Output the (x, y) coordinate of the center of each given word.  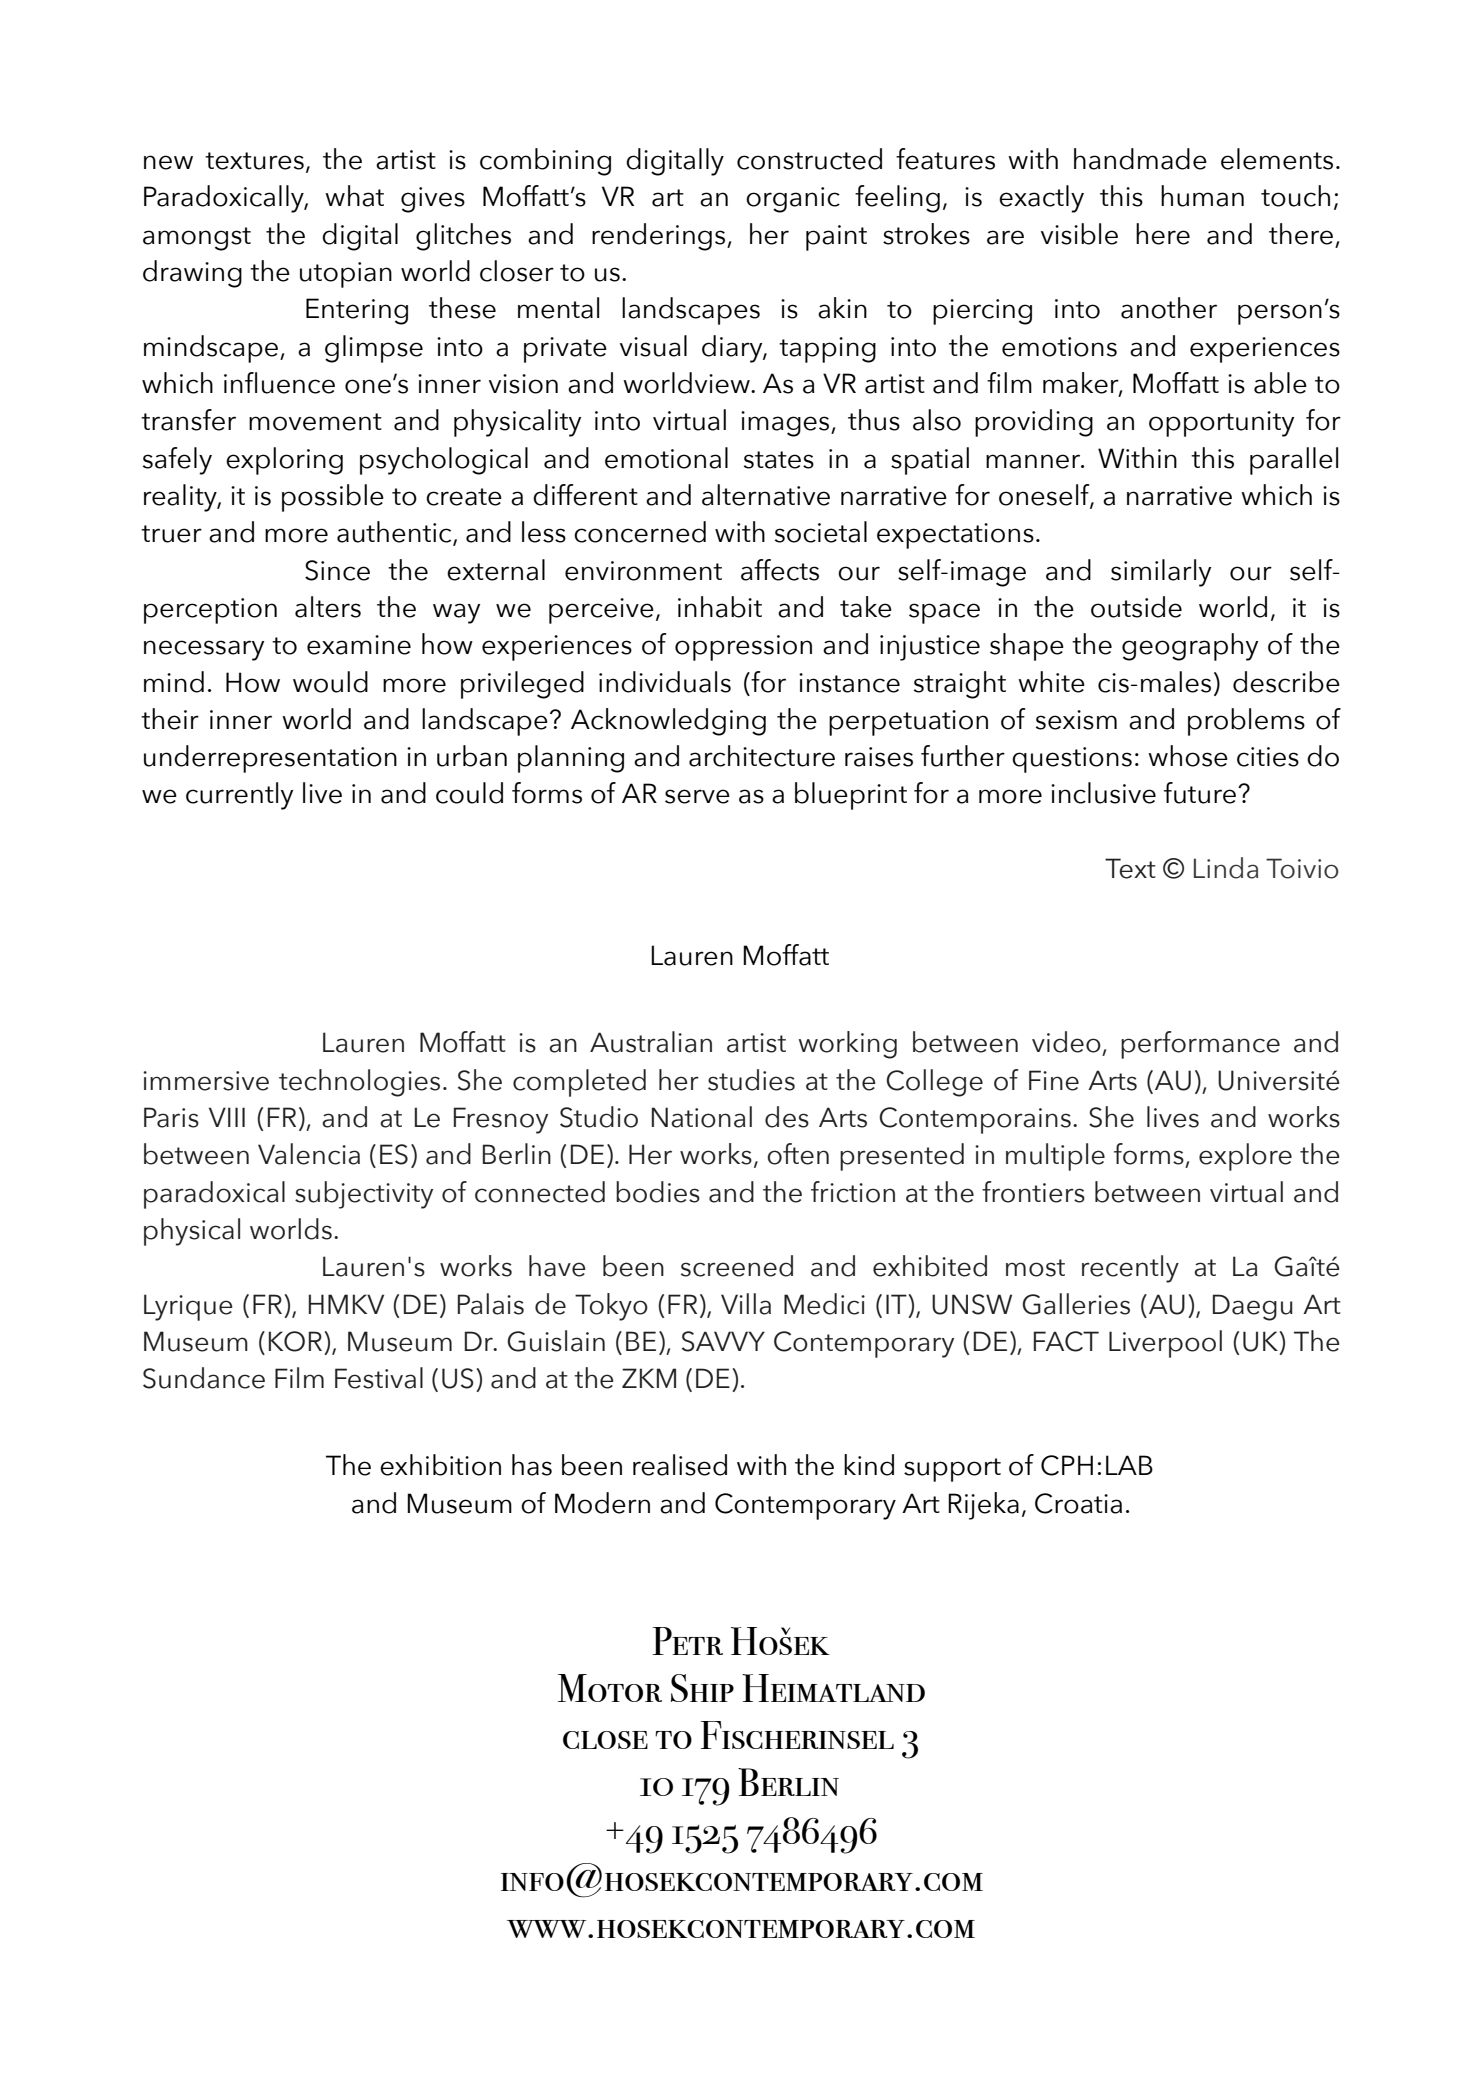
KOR (295, 1341)
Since (337, 570)
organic (793, 200)
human (1202, 196)
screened (737, 1266)
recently (1130, 1269)
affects (780, 570)
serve (697, 796)
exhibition (440, 1465)
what (354, 196)
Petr (687, 1641)
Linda (1226, 868)
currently (239, 796)
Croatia (1078, 1503)
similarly (1161, 573)
